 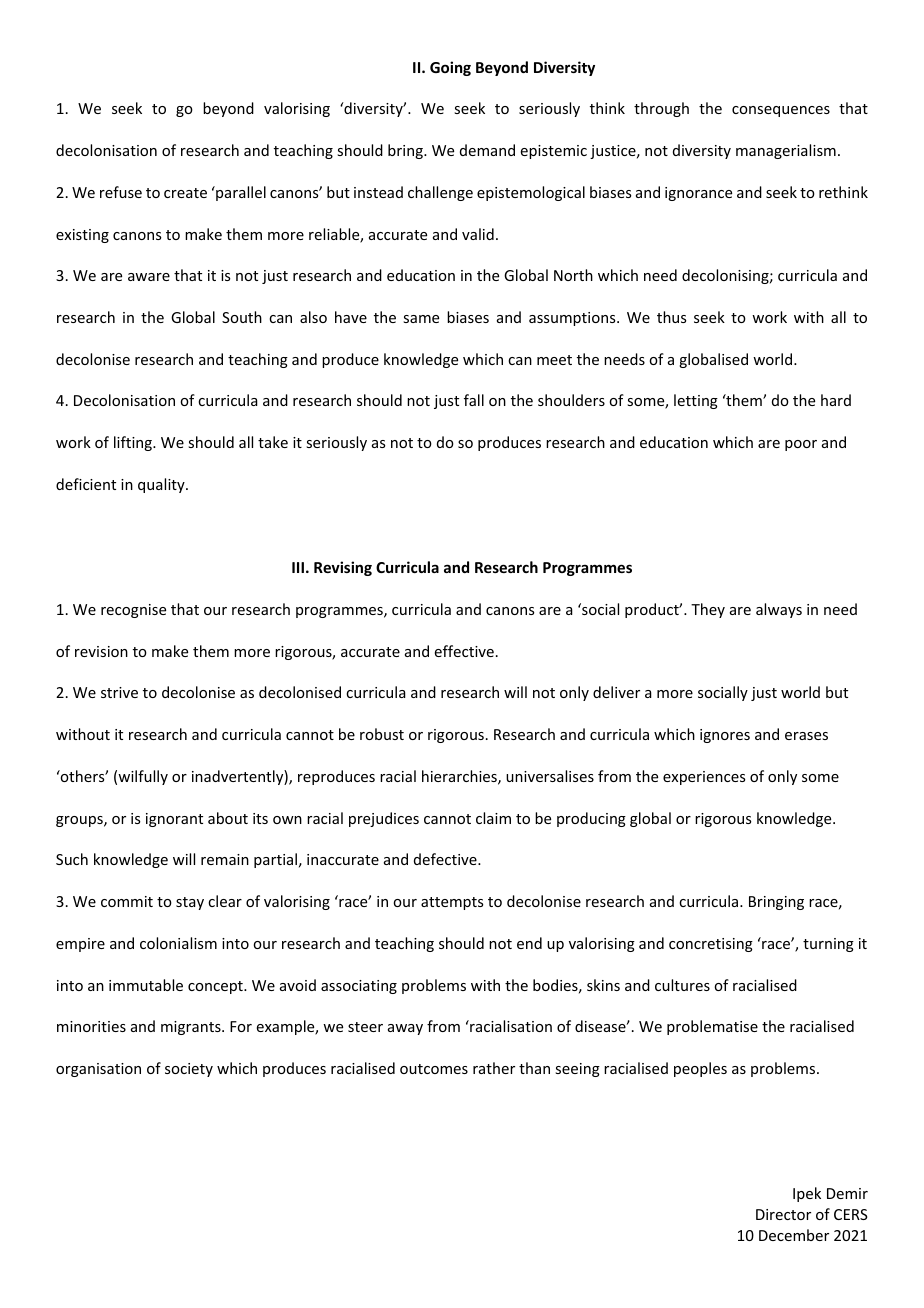 What do you see at coordinates (696, 401) in the page?
I see `letting` at bounding box center [696, 401].
